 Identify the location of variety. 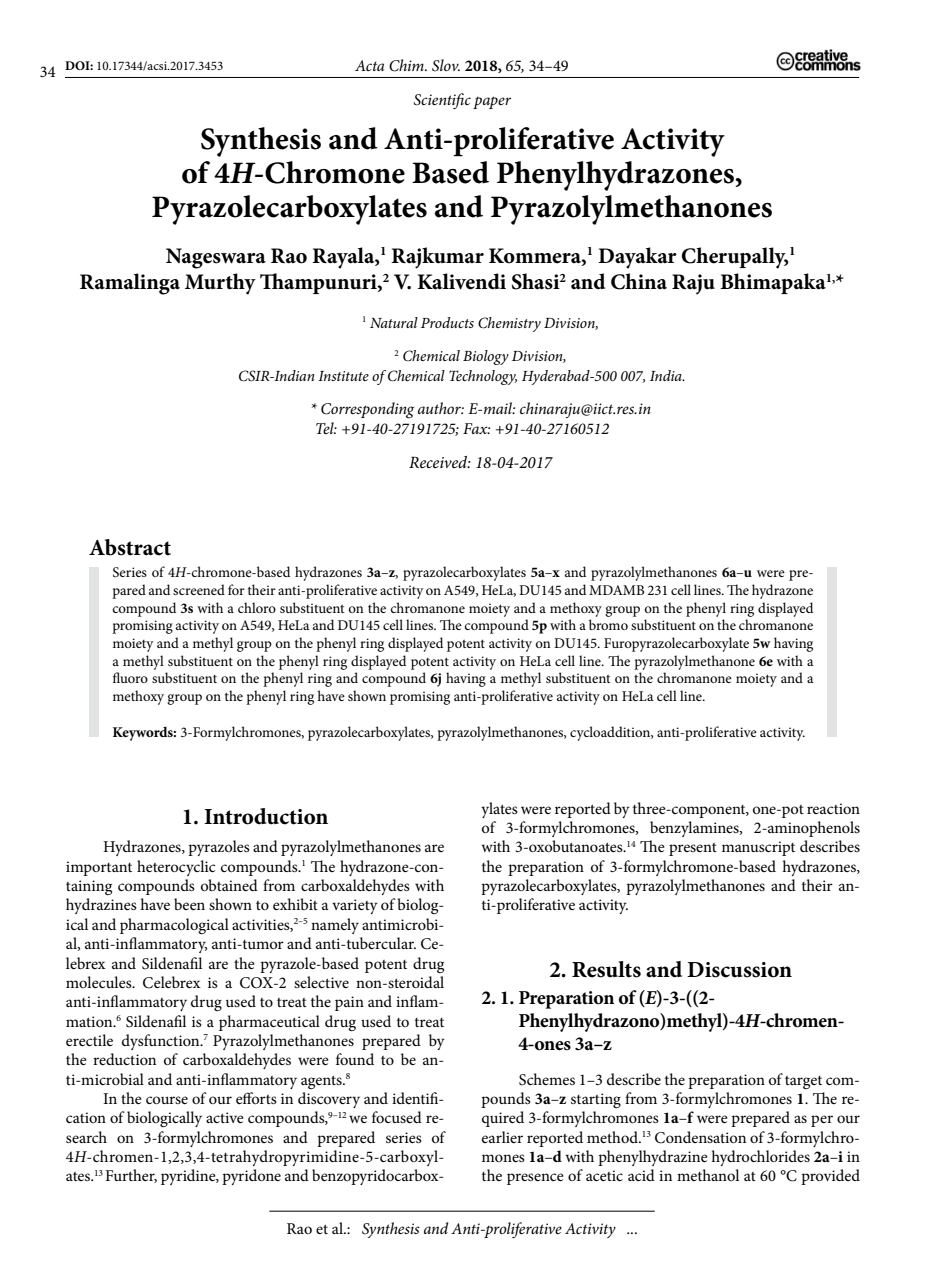
(355, 906).
